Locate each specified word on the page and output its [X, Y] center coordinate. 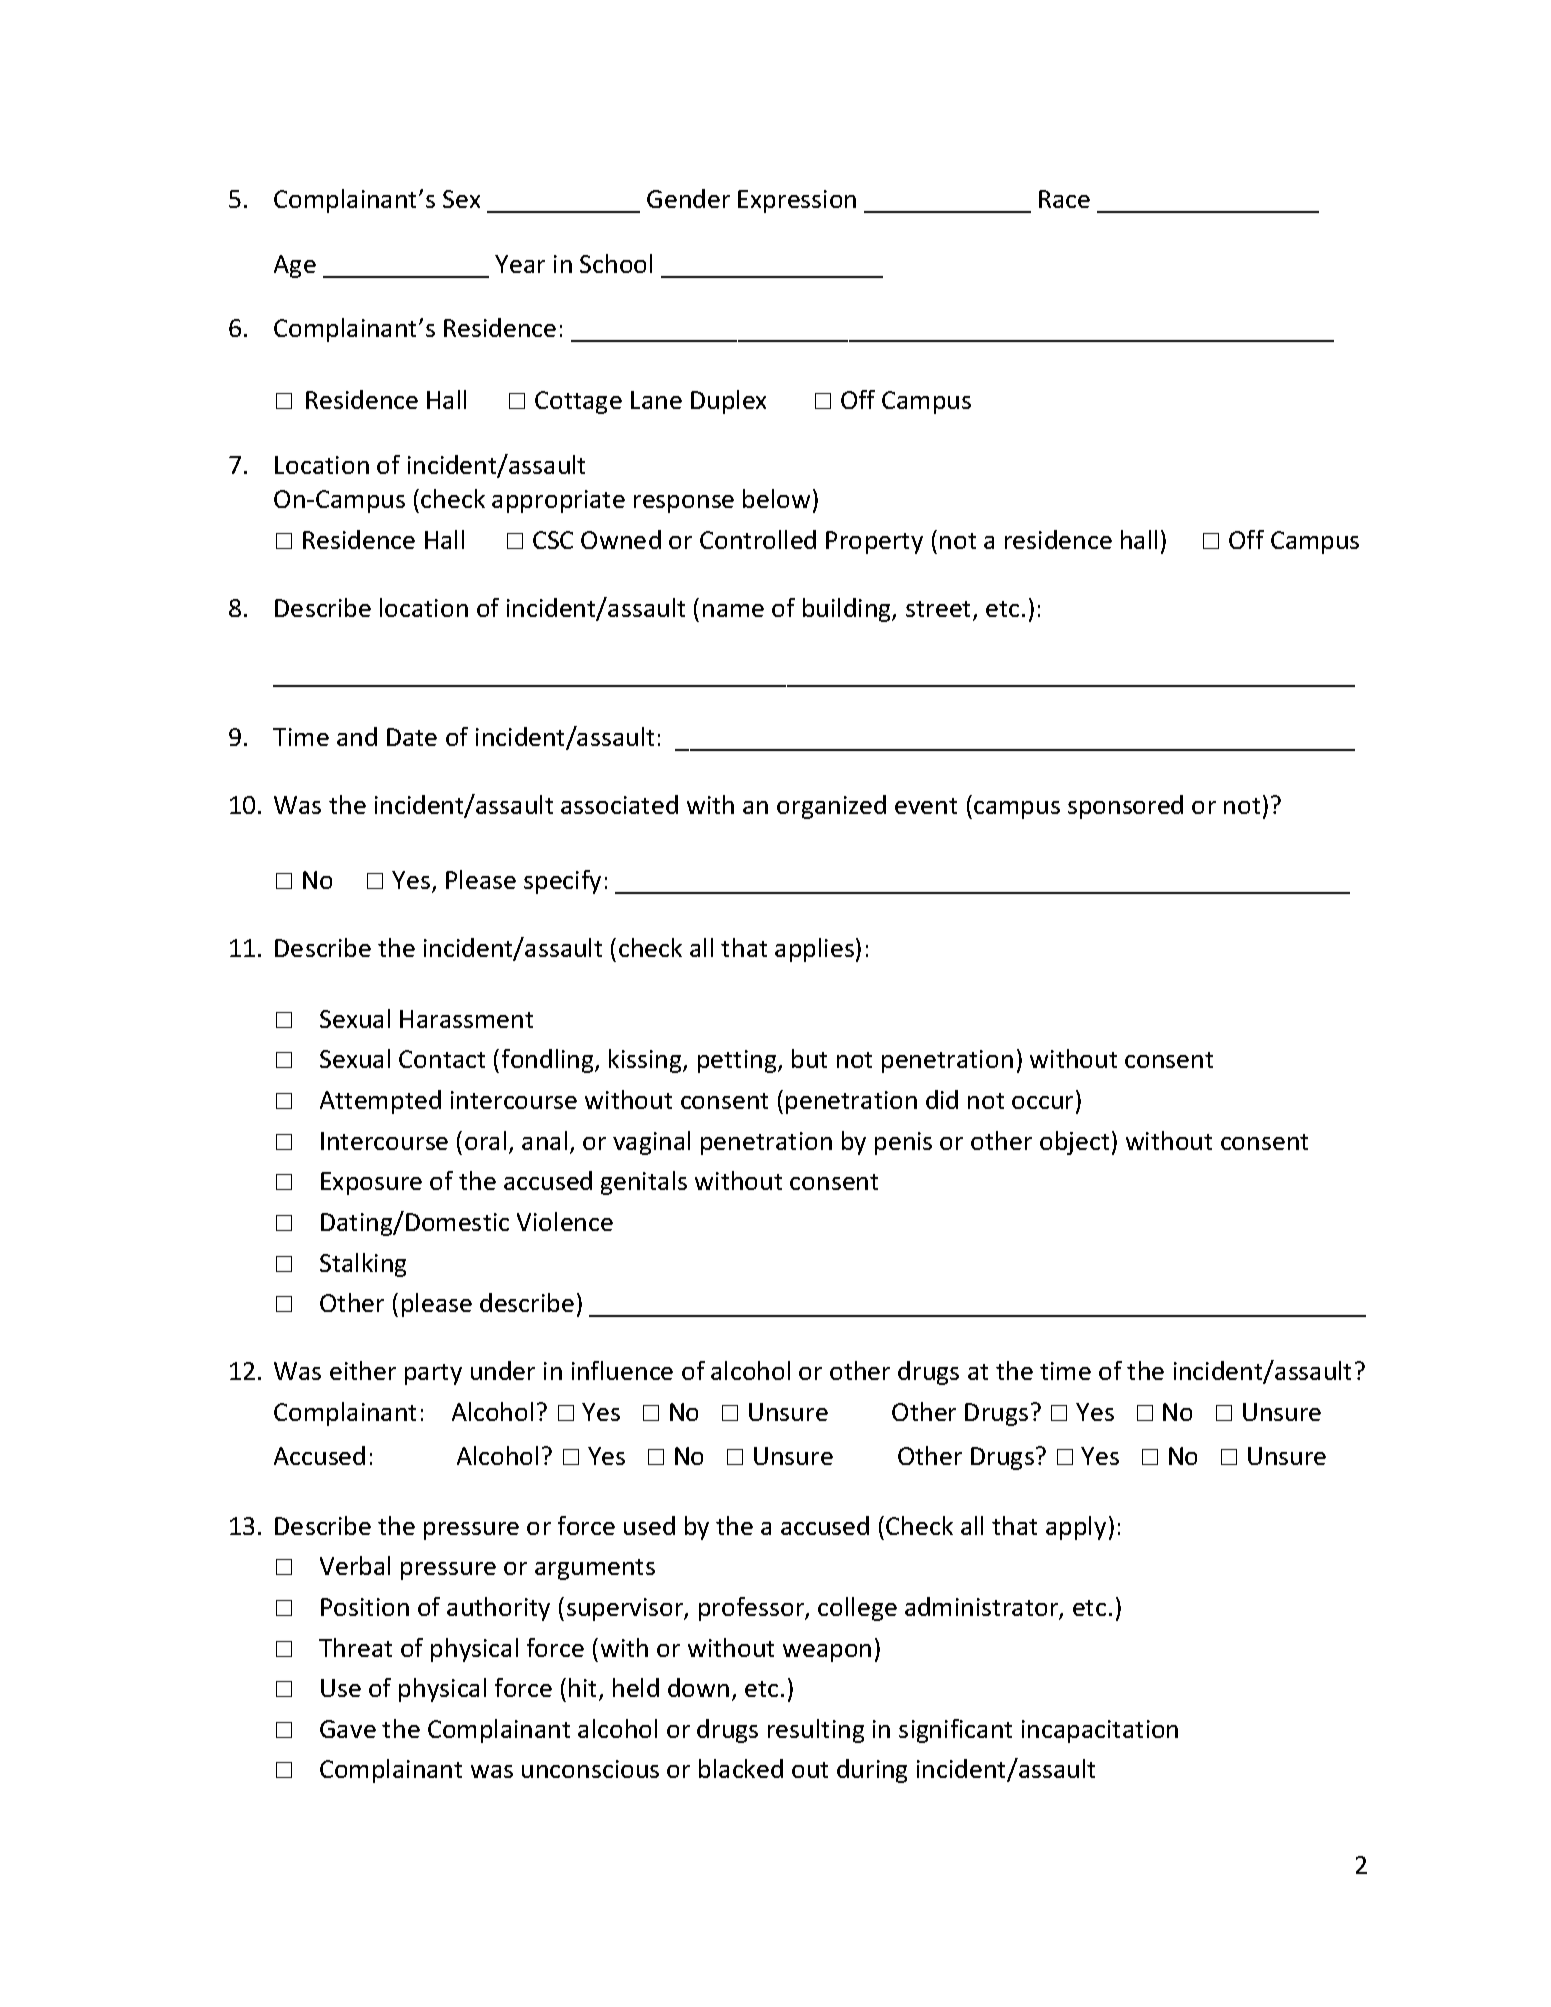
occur [1044, 1104]
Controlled [758, 539]
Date [412, 737]
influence [622, 1370]
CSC [553, 540]
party [433, 1374]
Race [1064, 199]
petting [738, 1061]
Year [520, 264]
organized [831, 807]
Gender [688, 198]
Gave [348, 1729]
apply [1076, 1528]
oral [485, 1140]
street [940, 610]
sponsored [1125, 807]
